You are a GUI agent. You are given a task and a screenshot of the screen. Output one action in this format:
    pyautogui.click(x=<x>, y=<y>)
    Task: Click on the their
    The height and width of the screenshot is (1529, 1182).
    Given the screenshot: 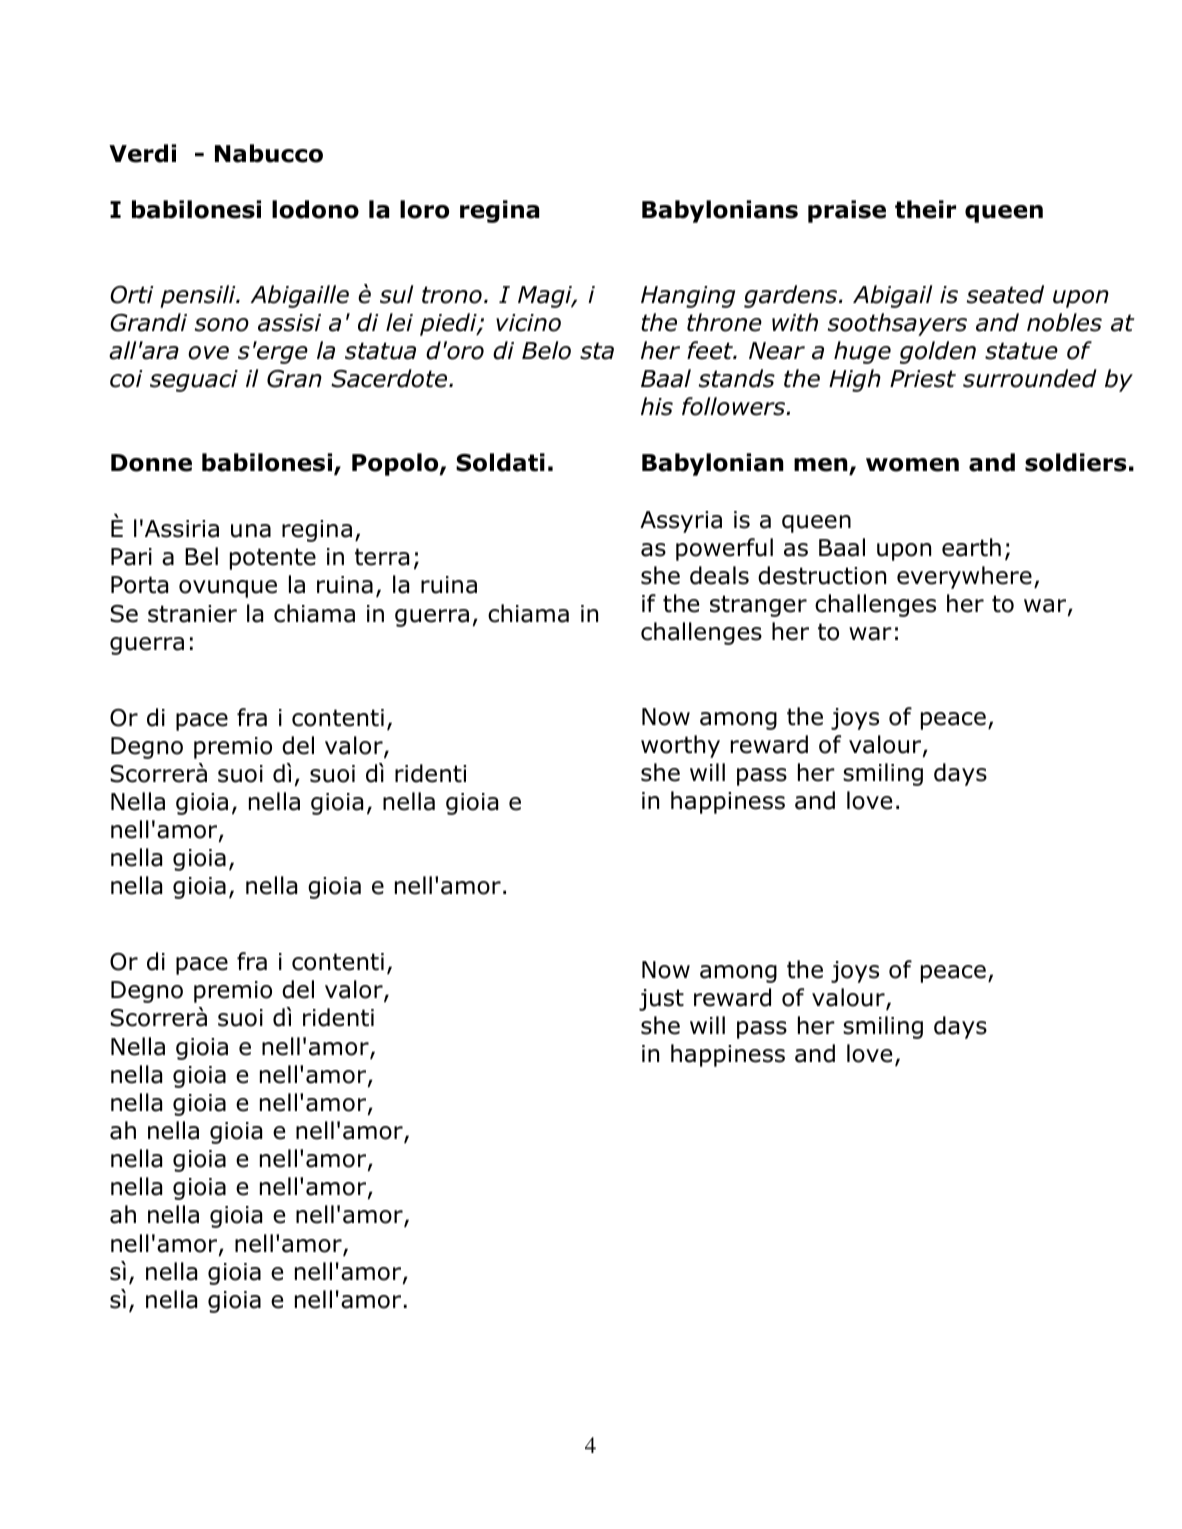 What is the action you would take?
    pyautogui.click(x=925, y=209)
